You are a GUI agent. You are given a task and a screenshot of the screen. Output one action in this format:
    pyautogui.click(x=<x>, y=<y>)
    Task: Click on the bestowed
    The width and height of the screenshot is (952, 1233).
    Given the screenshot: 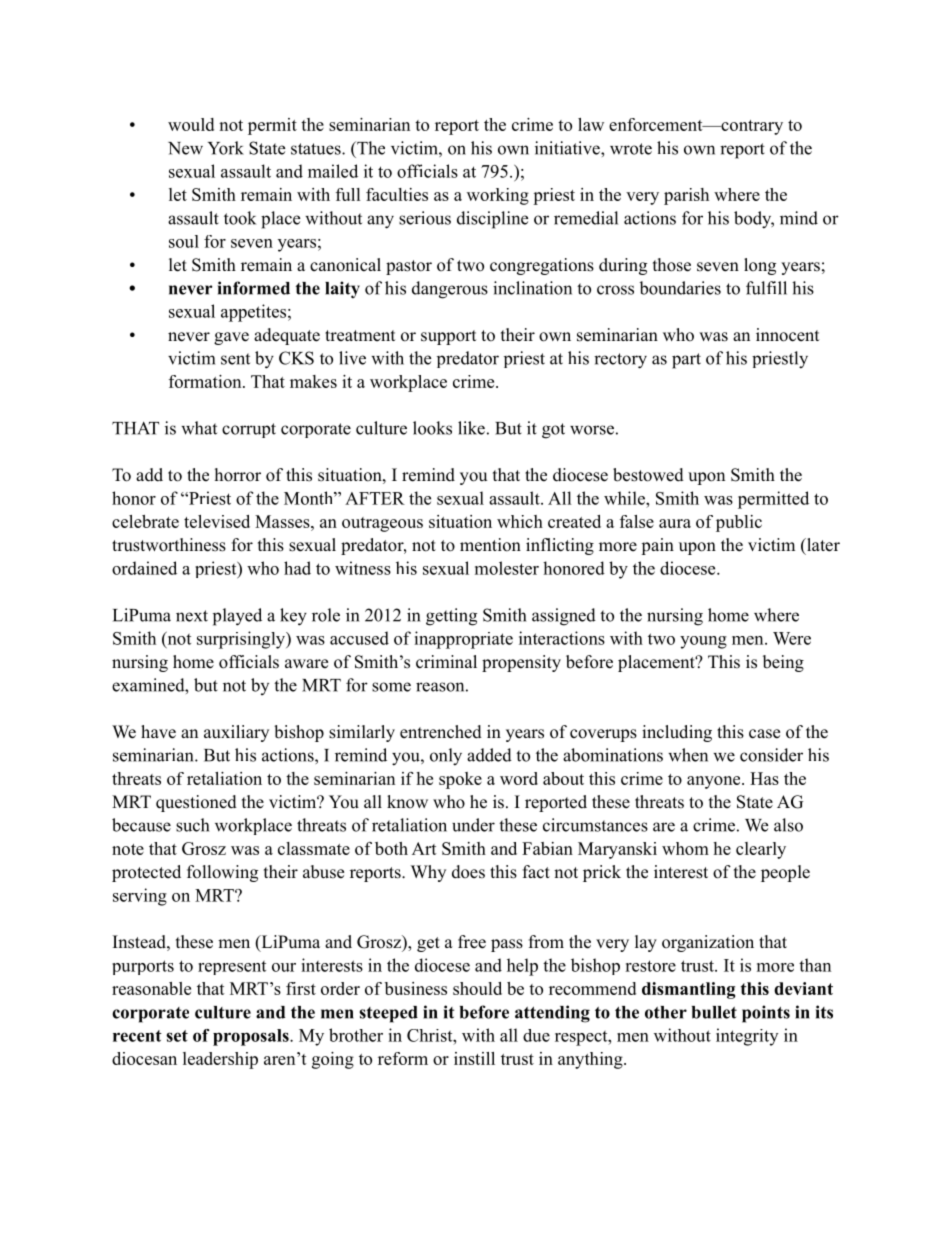 What is the action you would take?
    pyautogui.click(x=648, y=475)
